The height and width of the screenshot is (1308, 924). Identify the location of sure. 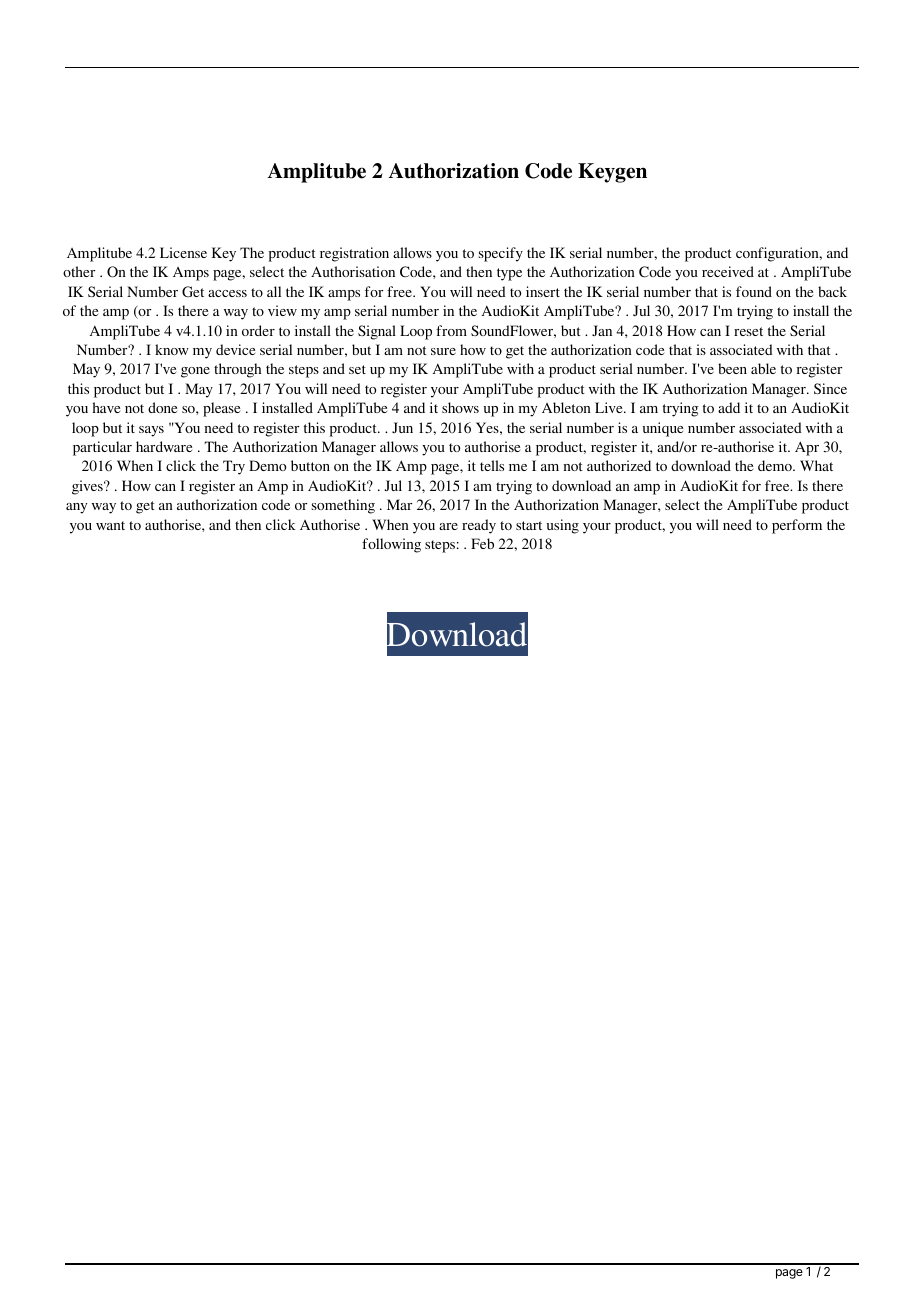
(443, 351).
